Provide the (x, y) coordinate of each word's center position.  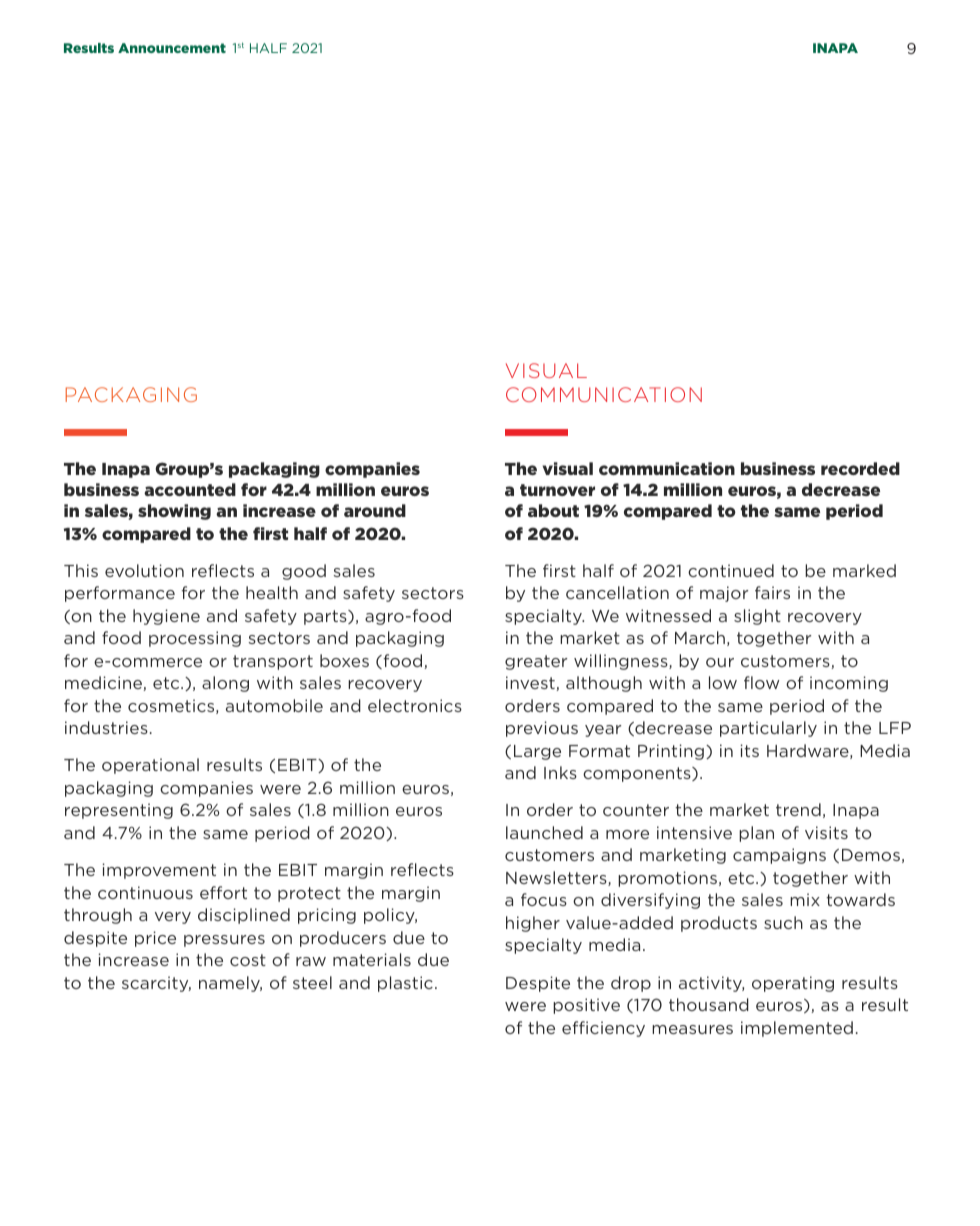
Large (537, 752)
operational (150, 766)
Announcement (172, 48)
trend (798, 809)
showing (174, 512)
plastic (405, 984)
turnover (557, 490)
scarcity (156, 984)
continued (731, 570)
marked (864, 570)
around (375, 510)
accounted (190, 489)
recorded (860, 468)
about (553, 510)
